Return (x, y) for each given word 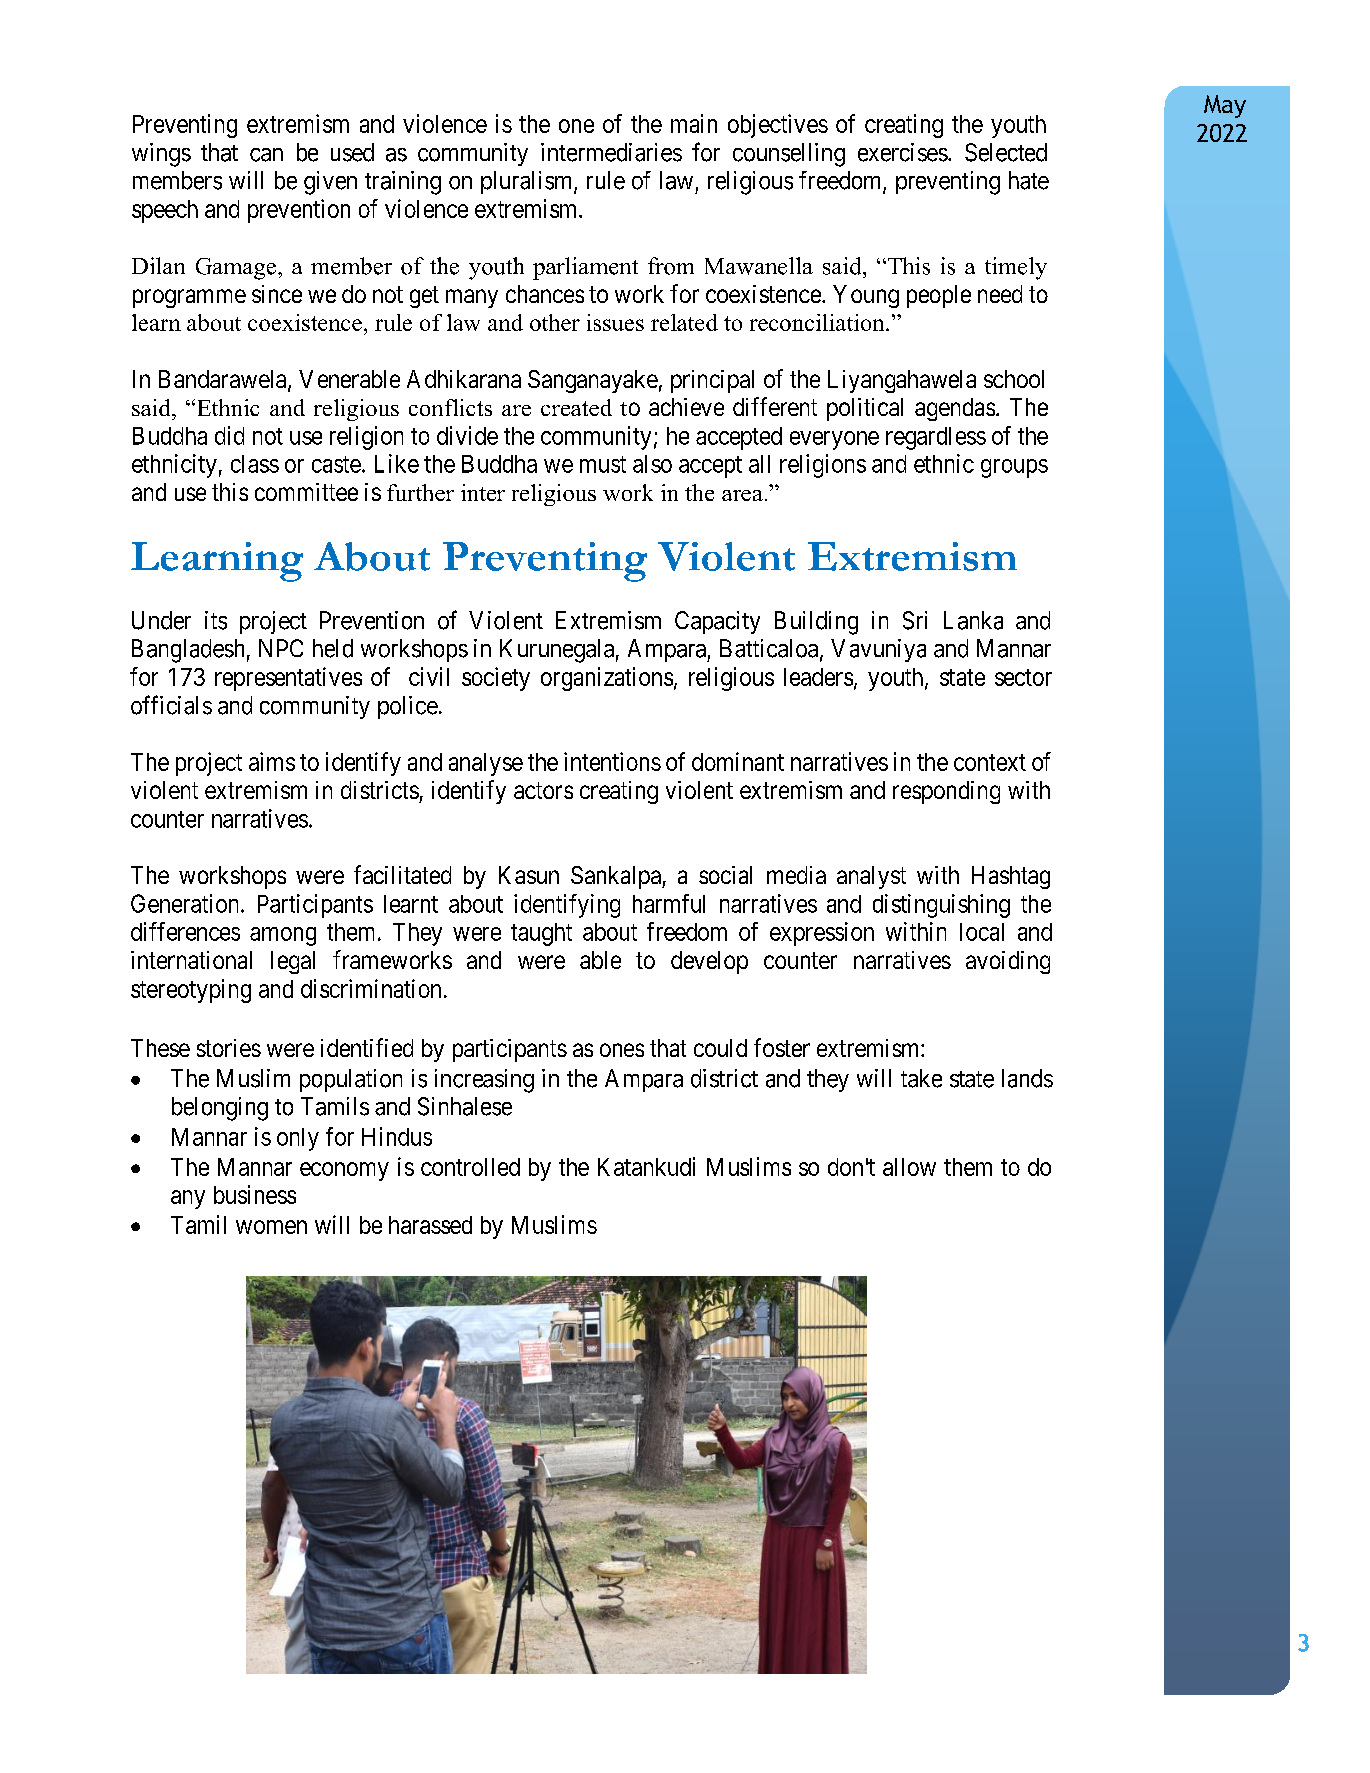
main (694, 123)
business (255, 1194)
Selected (1006, 152)
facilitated (402, 874)
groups (1014, 468)
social (725, 875)
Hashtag (1011, 877)
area (742, 495)
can (266, 155)
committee (306, 492)
